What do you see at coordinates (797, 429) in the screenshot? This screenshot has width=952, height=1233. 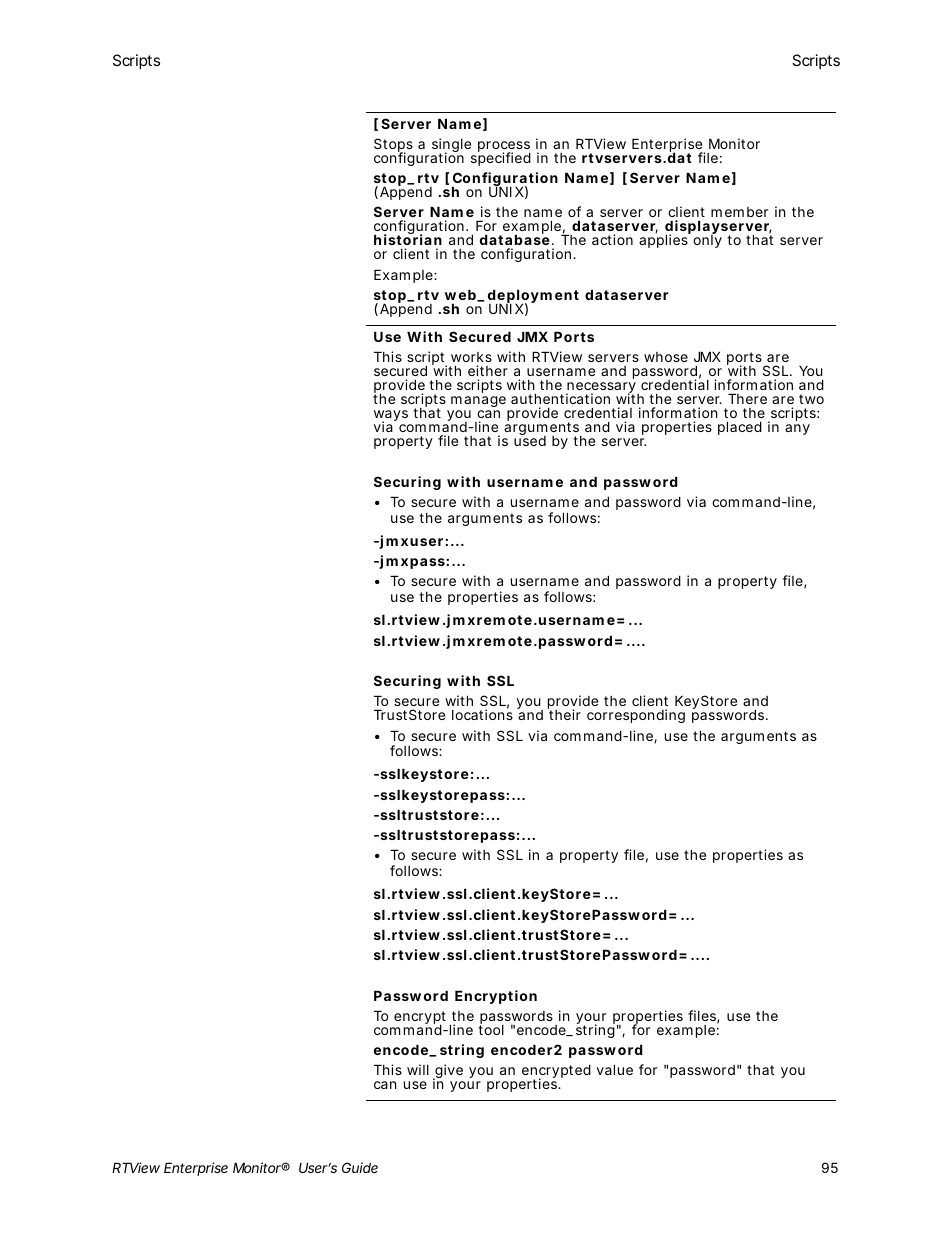 I see `any` at bounding box center [797, 429].
